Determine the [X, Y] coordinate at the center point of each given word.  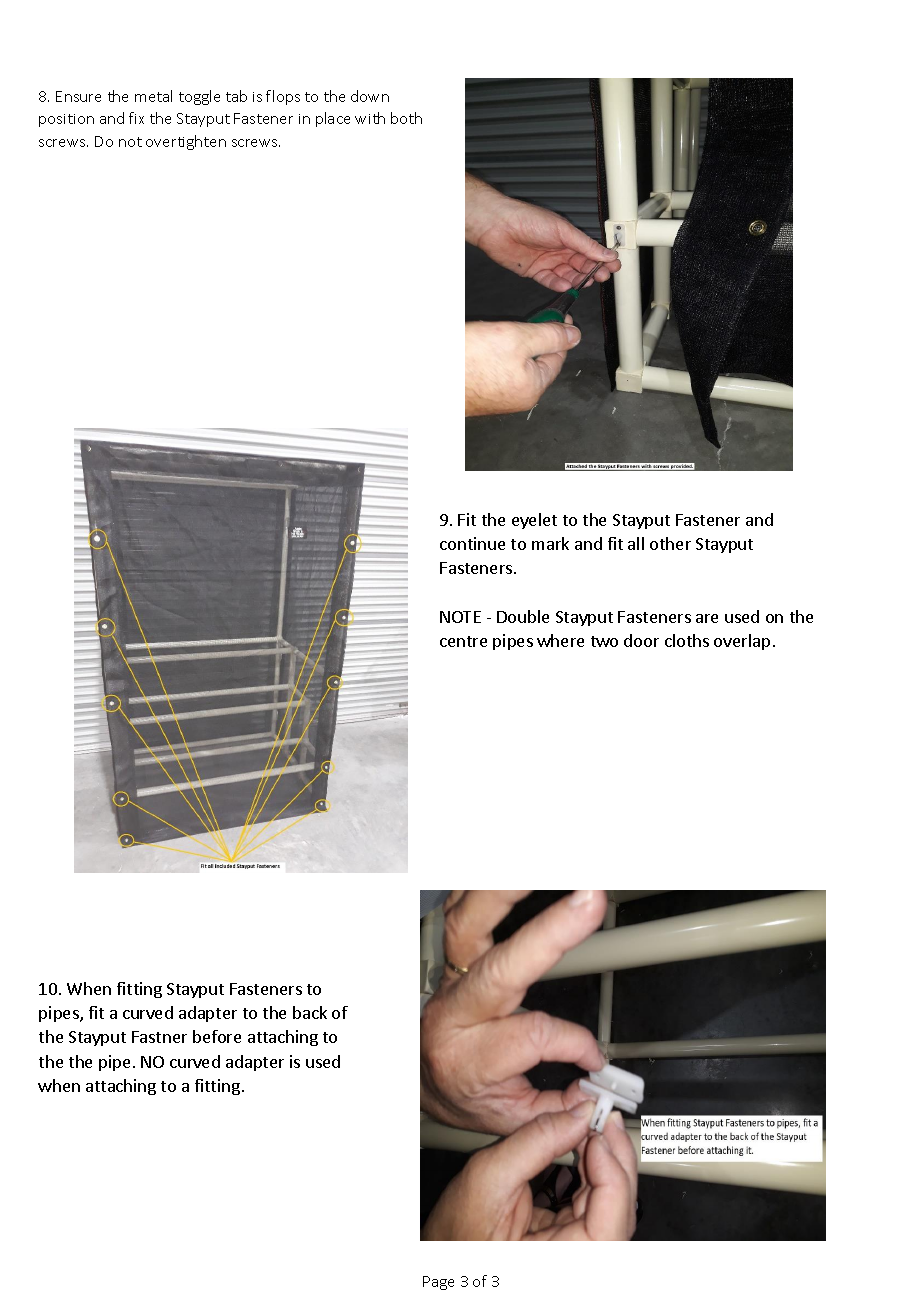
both [406, 118]
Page [438, 1283]
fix [136, 118]
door [641, 640]
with [370, 118]
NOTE [460, 617]
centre [463, 641]
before [217, 1036]
